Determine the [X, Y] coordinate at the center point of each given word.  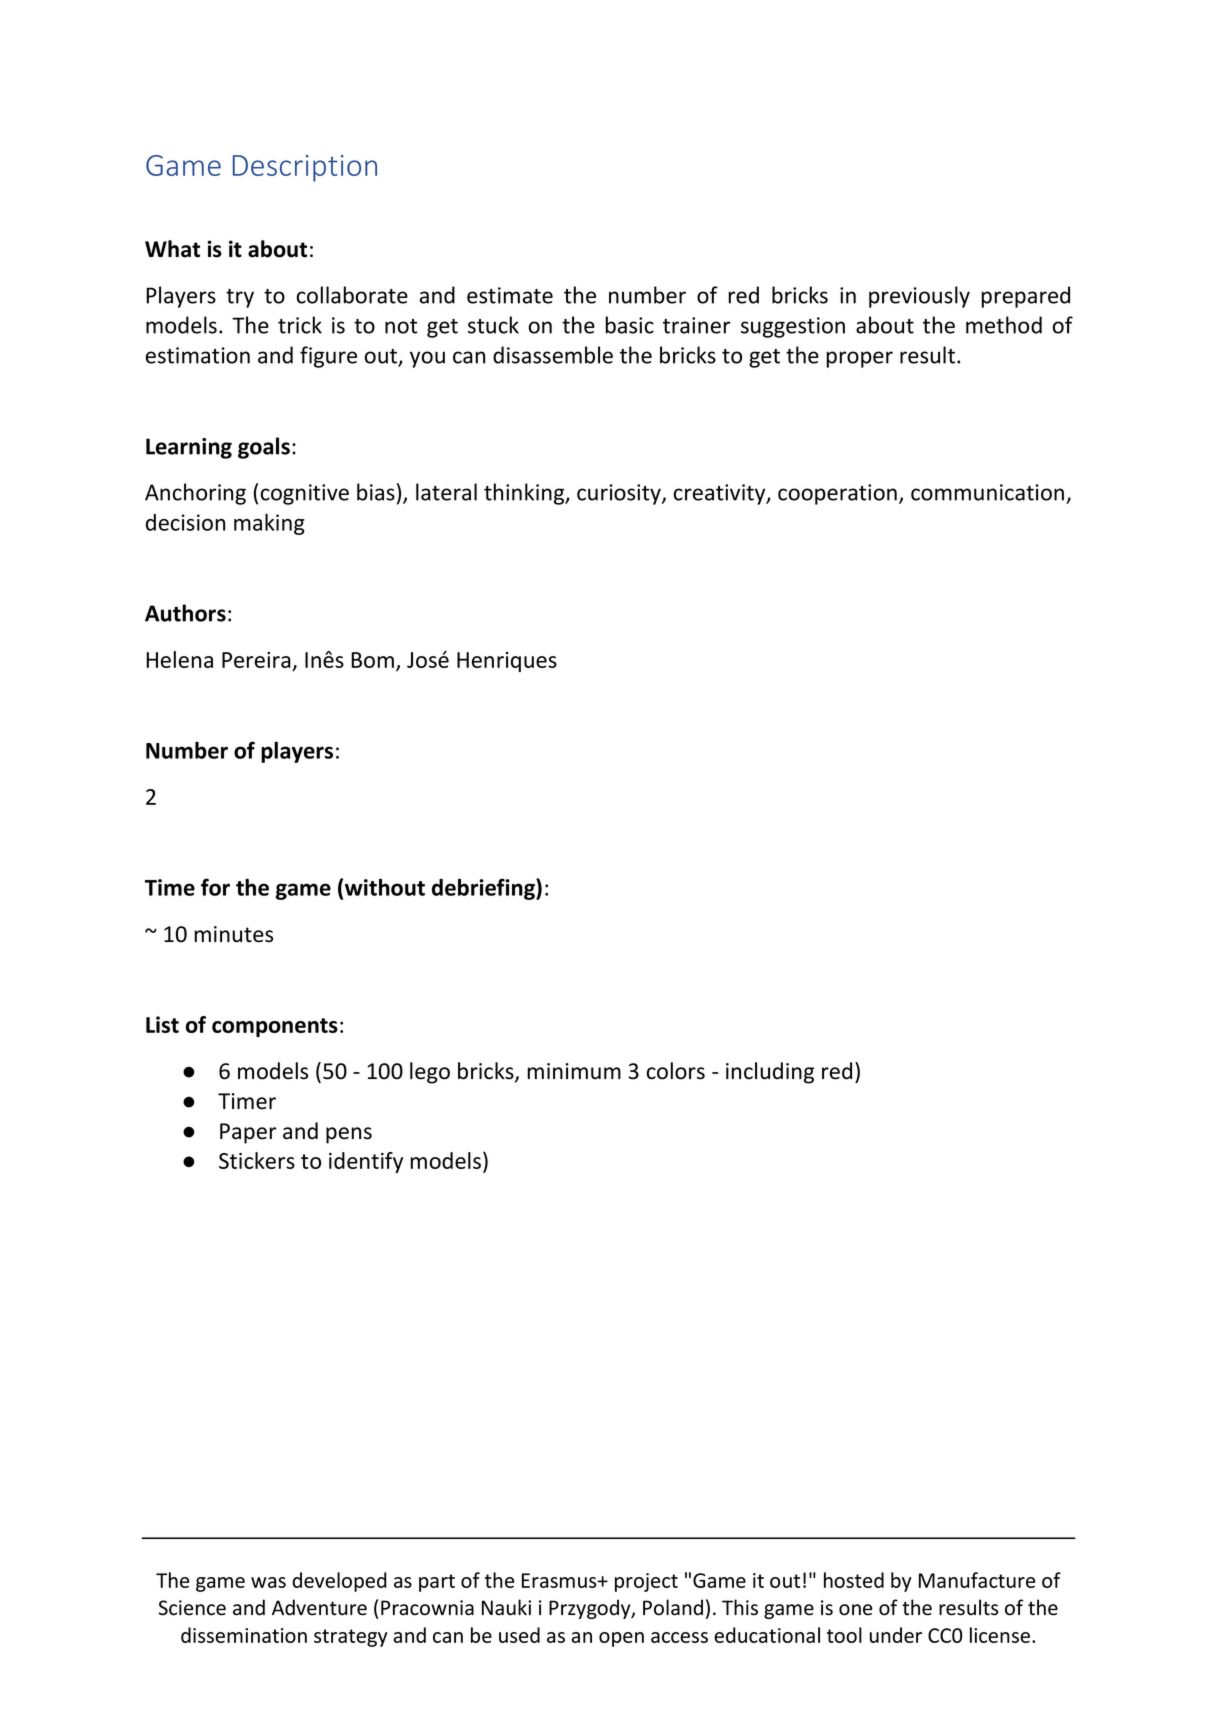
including [770, 1073]
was [268, 1582]
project [646, 1582]
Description [305, 168]
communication [987, 492]
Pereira [256, 660]
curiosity [620, 494]
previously [919, 297]
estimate [510, 295]
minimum [574, 1071]
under [896, 1635]
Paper [248, 1133]
